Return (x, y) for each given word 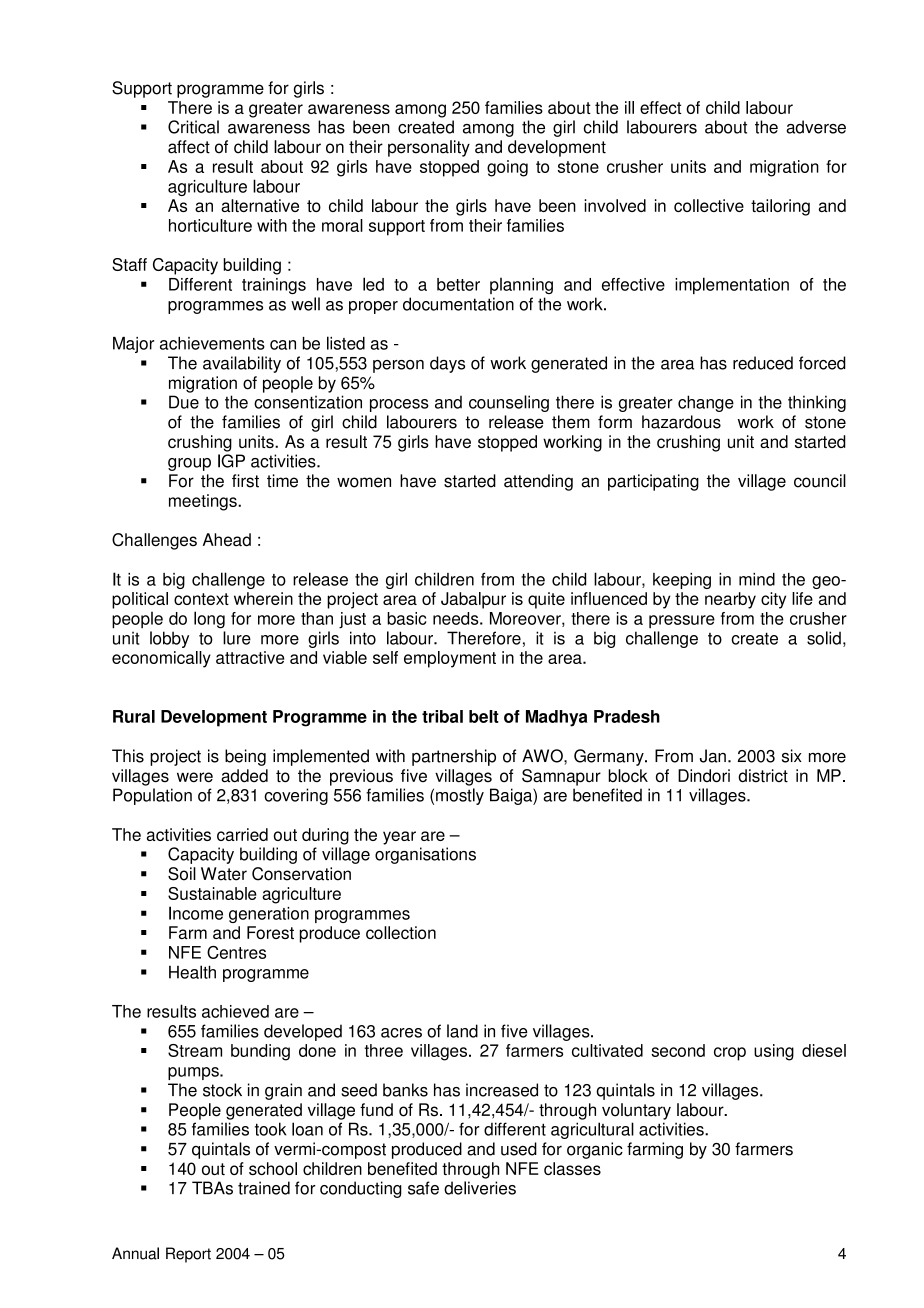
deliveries (480, 1188)
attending (538, 482)
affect (189, 147)
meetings (204, 502)
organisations (425, 855)
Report (188, 1255)
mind (757, 579)
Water (224, 874)
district (763, 776)
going (507, 168)
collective (709, 205)
